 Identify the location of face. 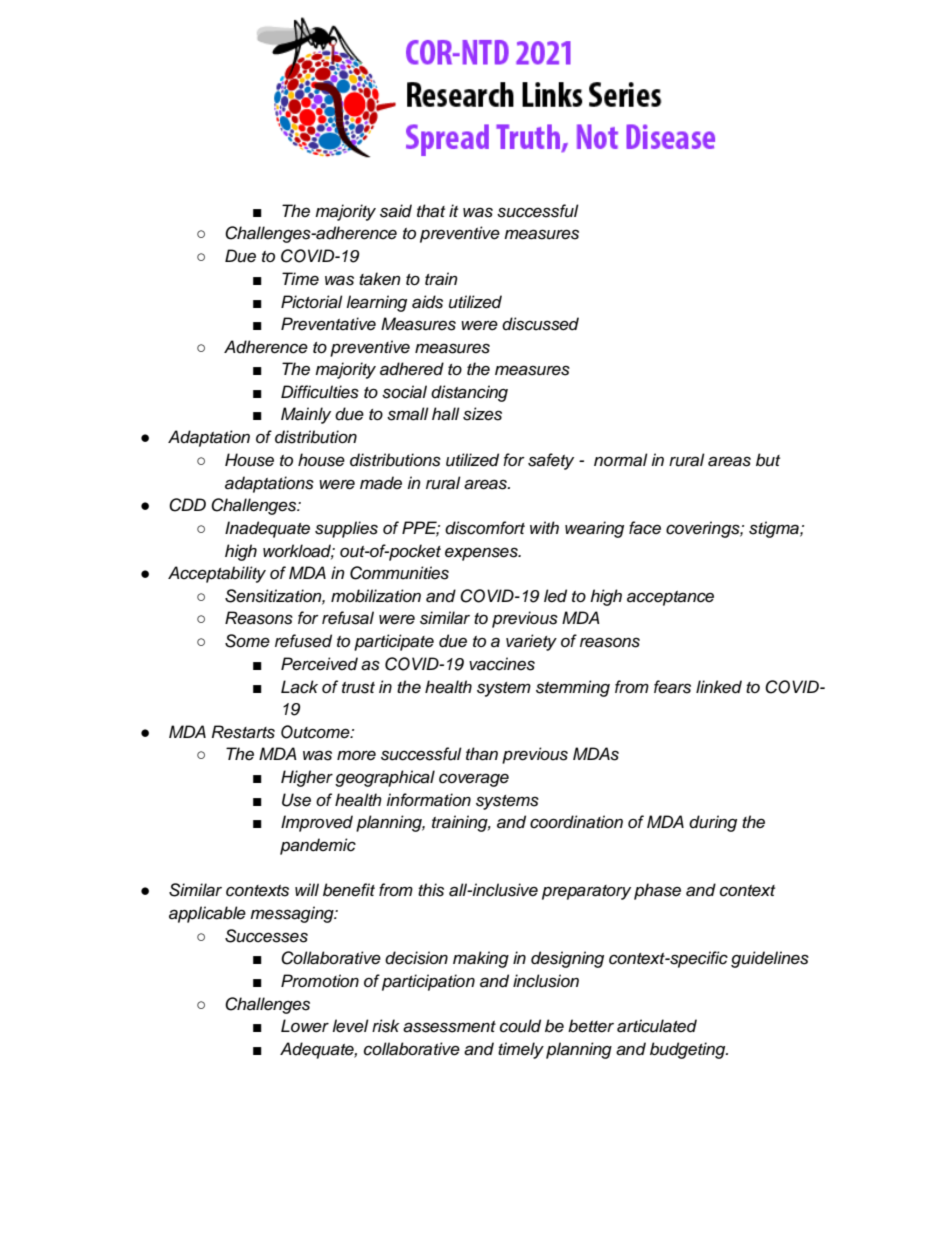
(645, 528).
